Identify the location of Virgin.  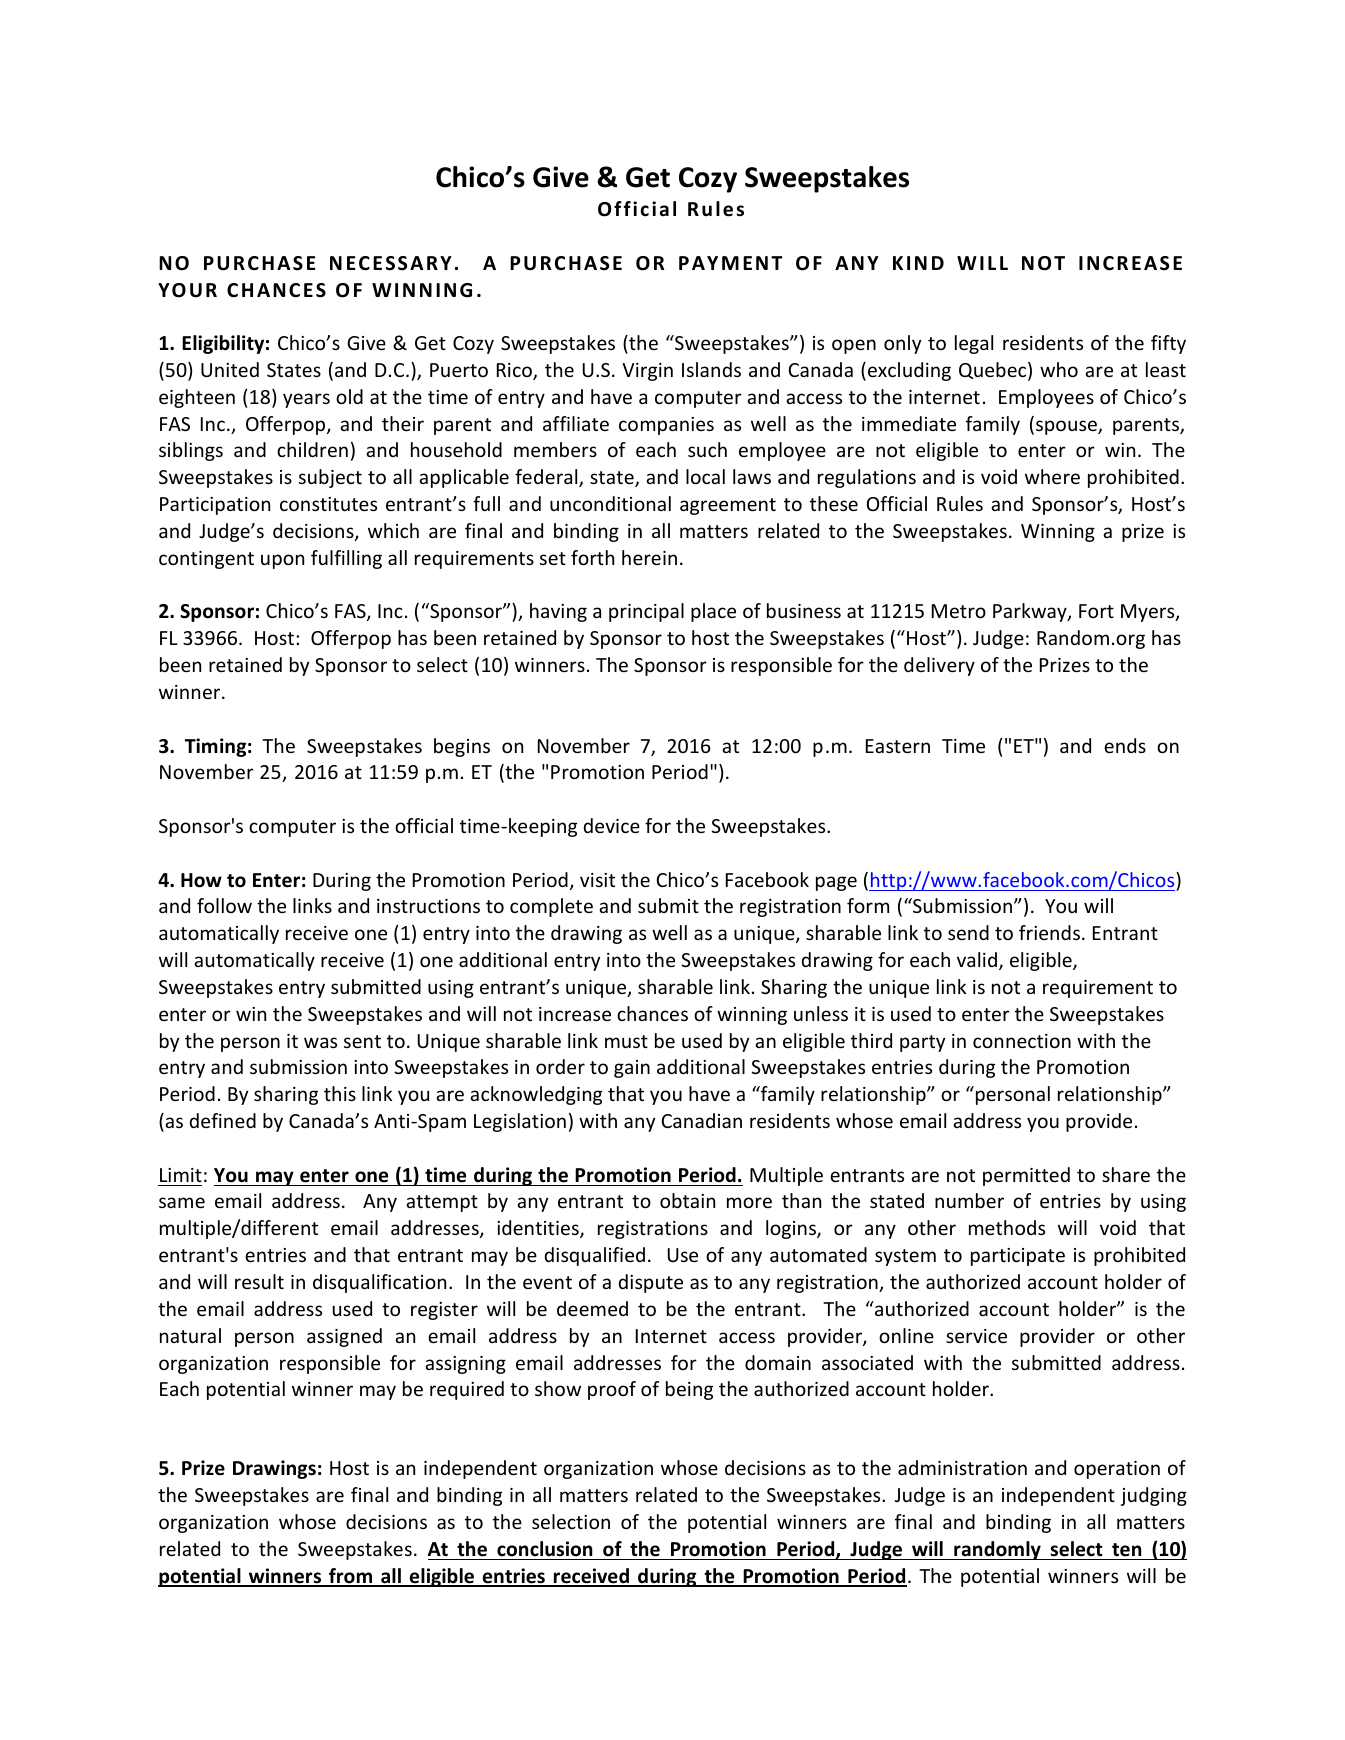
(647, 372).
